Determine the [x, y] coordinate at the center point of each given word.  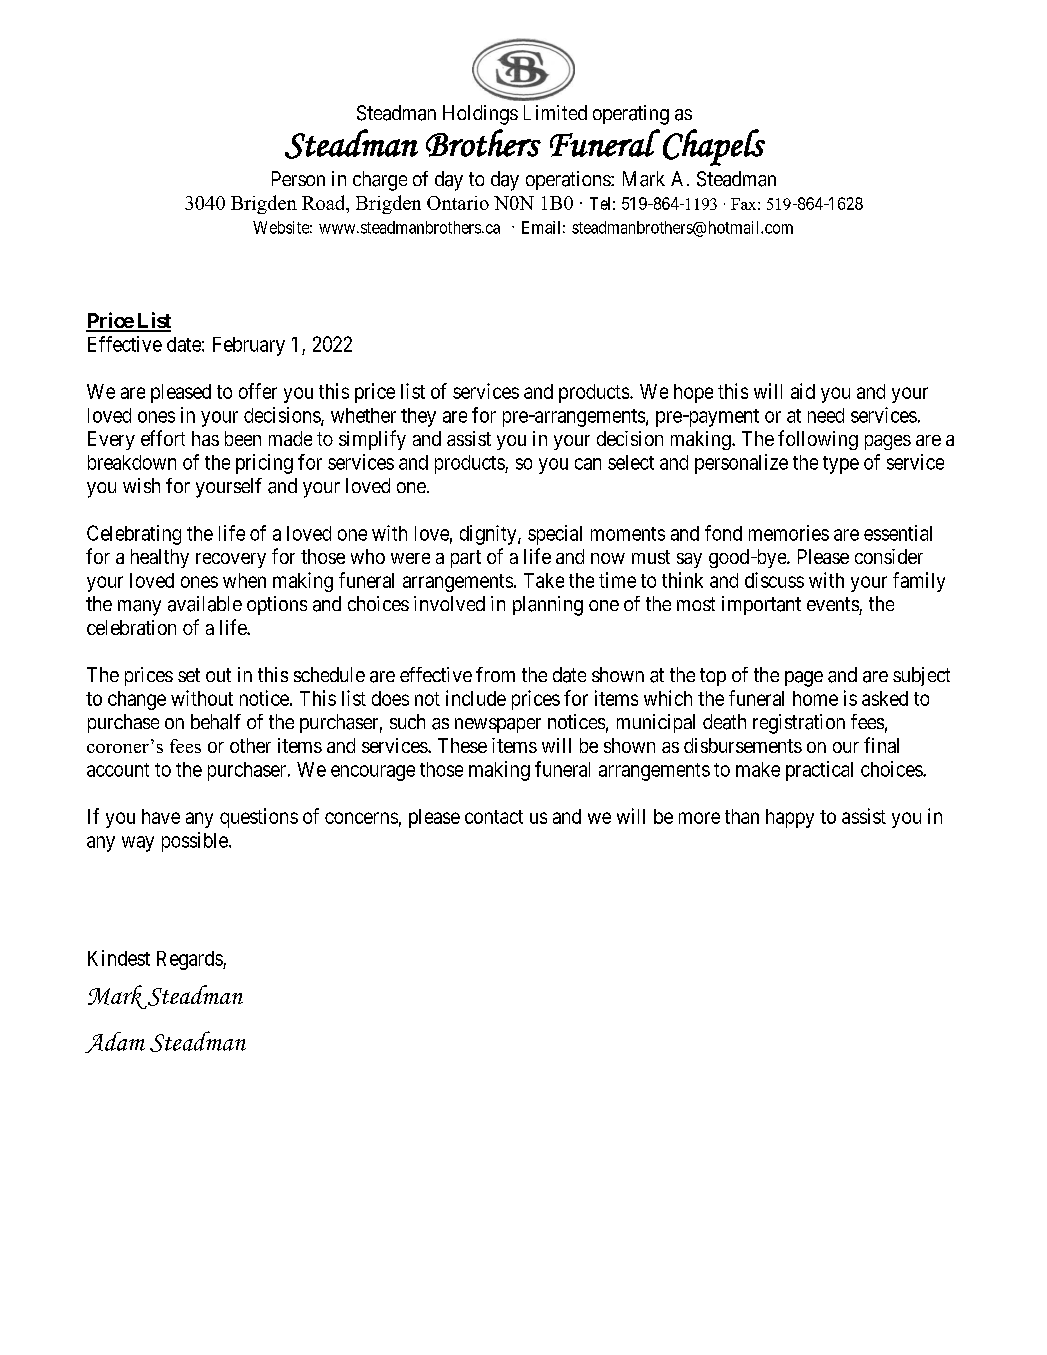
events [833, 604]
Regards [190, 960]
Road [325, 204]
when [244, 580]
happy [790, 818]
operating [631, 115]
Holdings [480, 115]
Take [544, 580]
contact [494, 817]
